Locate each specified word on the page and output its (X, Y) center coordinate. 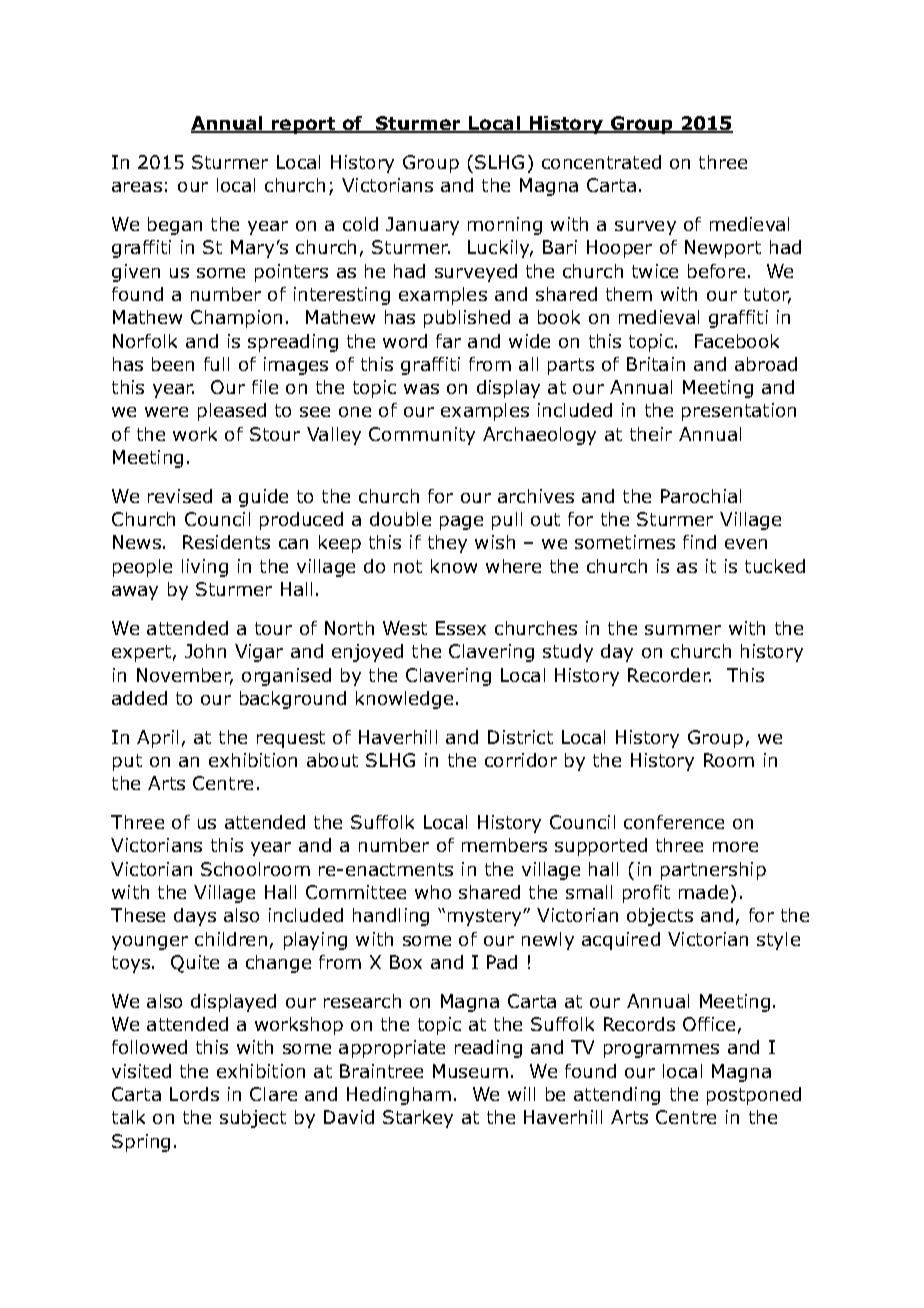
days (195, 917)
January (422, 226)
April (157, 739)
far (448, 341)
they (447, 544)
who (433, 892)
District (520, 737)
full (216, 364)
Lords (194, 1094)
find (699, 542)
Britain (656, 364)
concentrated (601, 162)
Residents (226, 542)
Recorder (669, 675)
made (703, 892)
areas (137, 187)
